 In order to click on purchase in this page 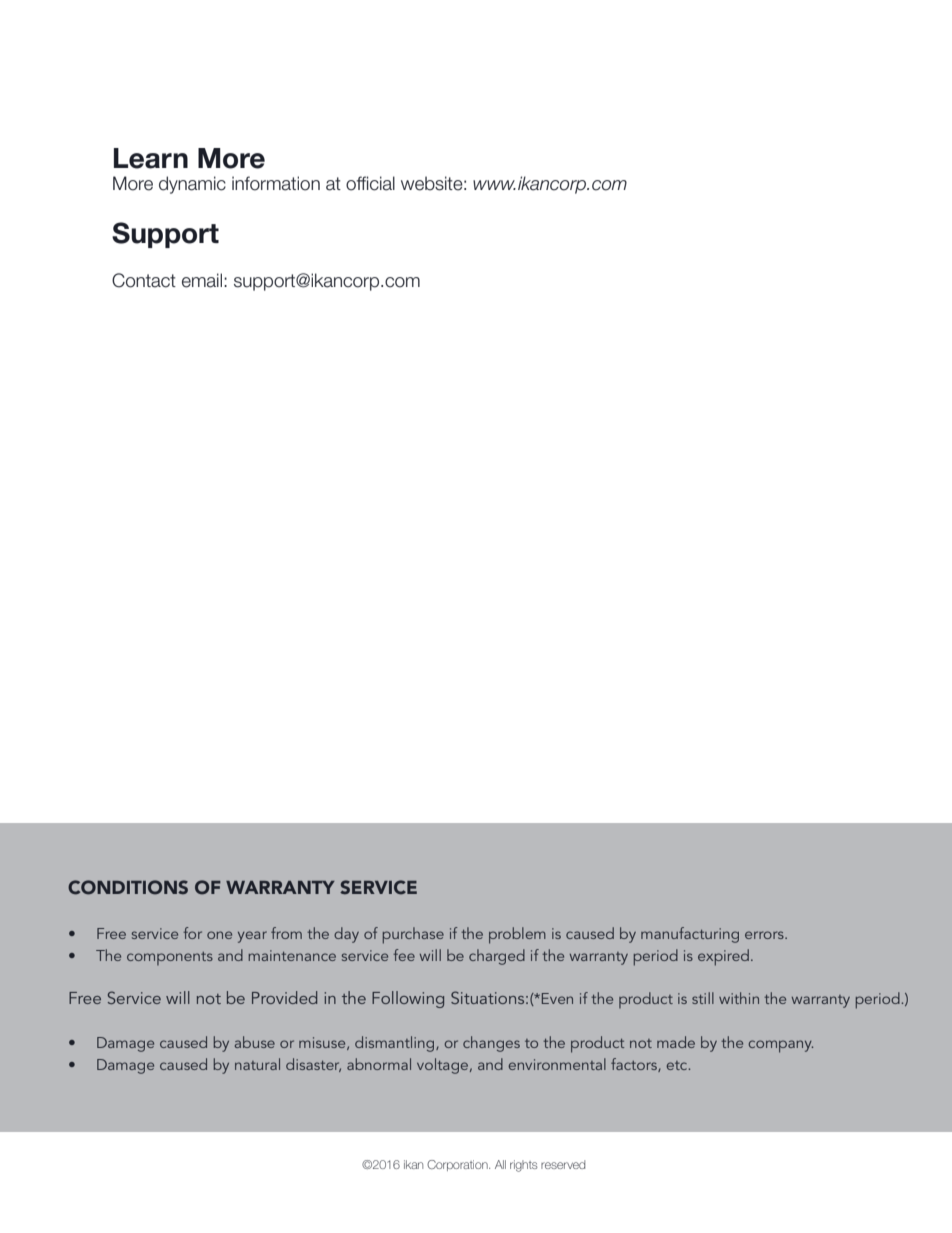, I will do `click(413, 935)`.
